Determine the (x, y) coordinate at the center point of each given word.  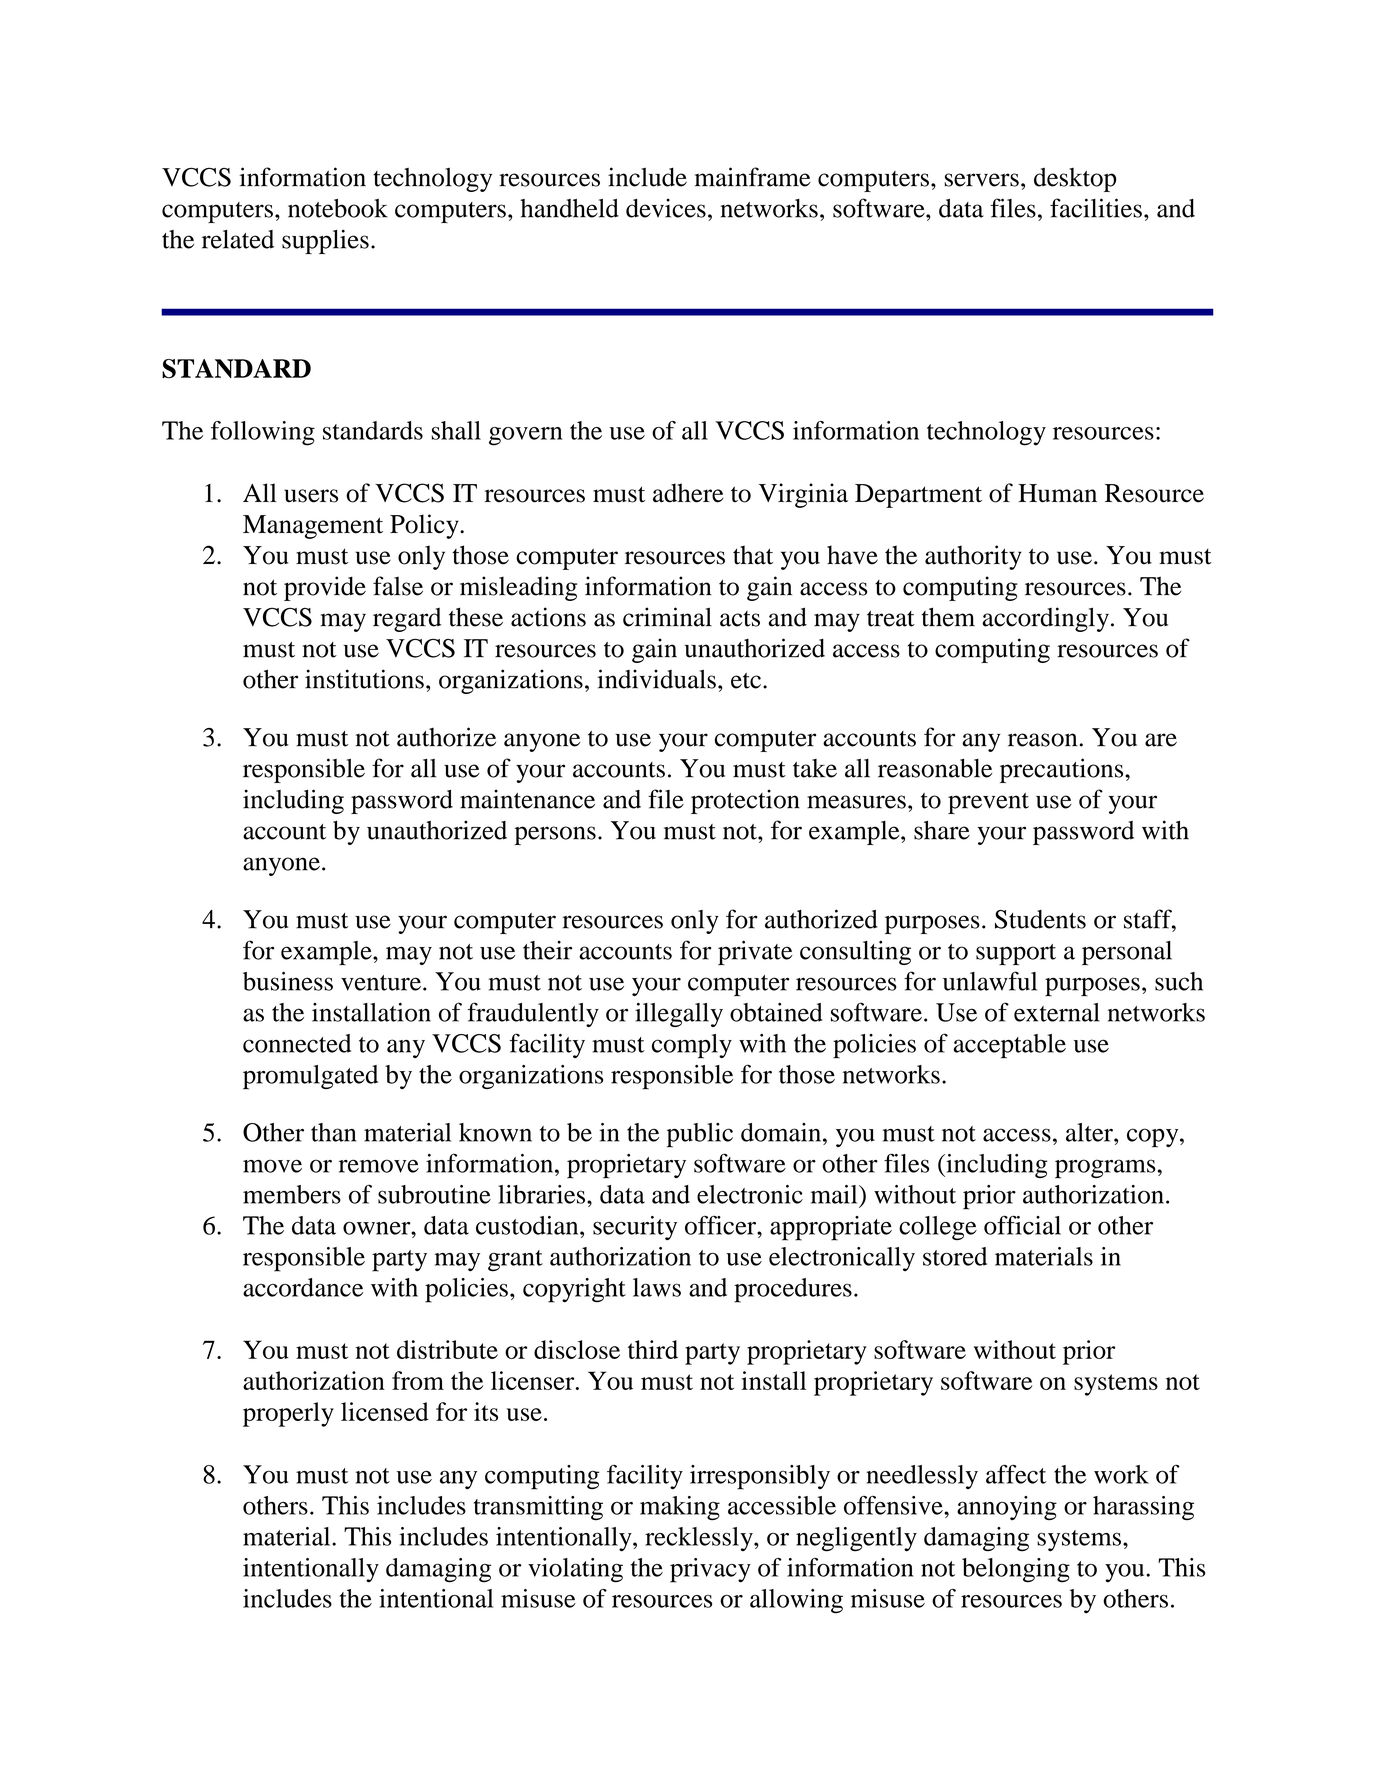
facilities (1096, 208)
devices (666, 208)
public (700, 1135)
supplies (325, 241)
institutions (364, 679)
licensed (385, 1411)
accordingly (1045, 619)
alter (1090, 1132)
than (333, 1132)
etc (746, 681)
